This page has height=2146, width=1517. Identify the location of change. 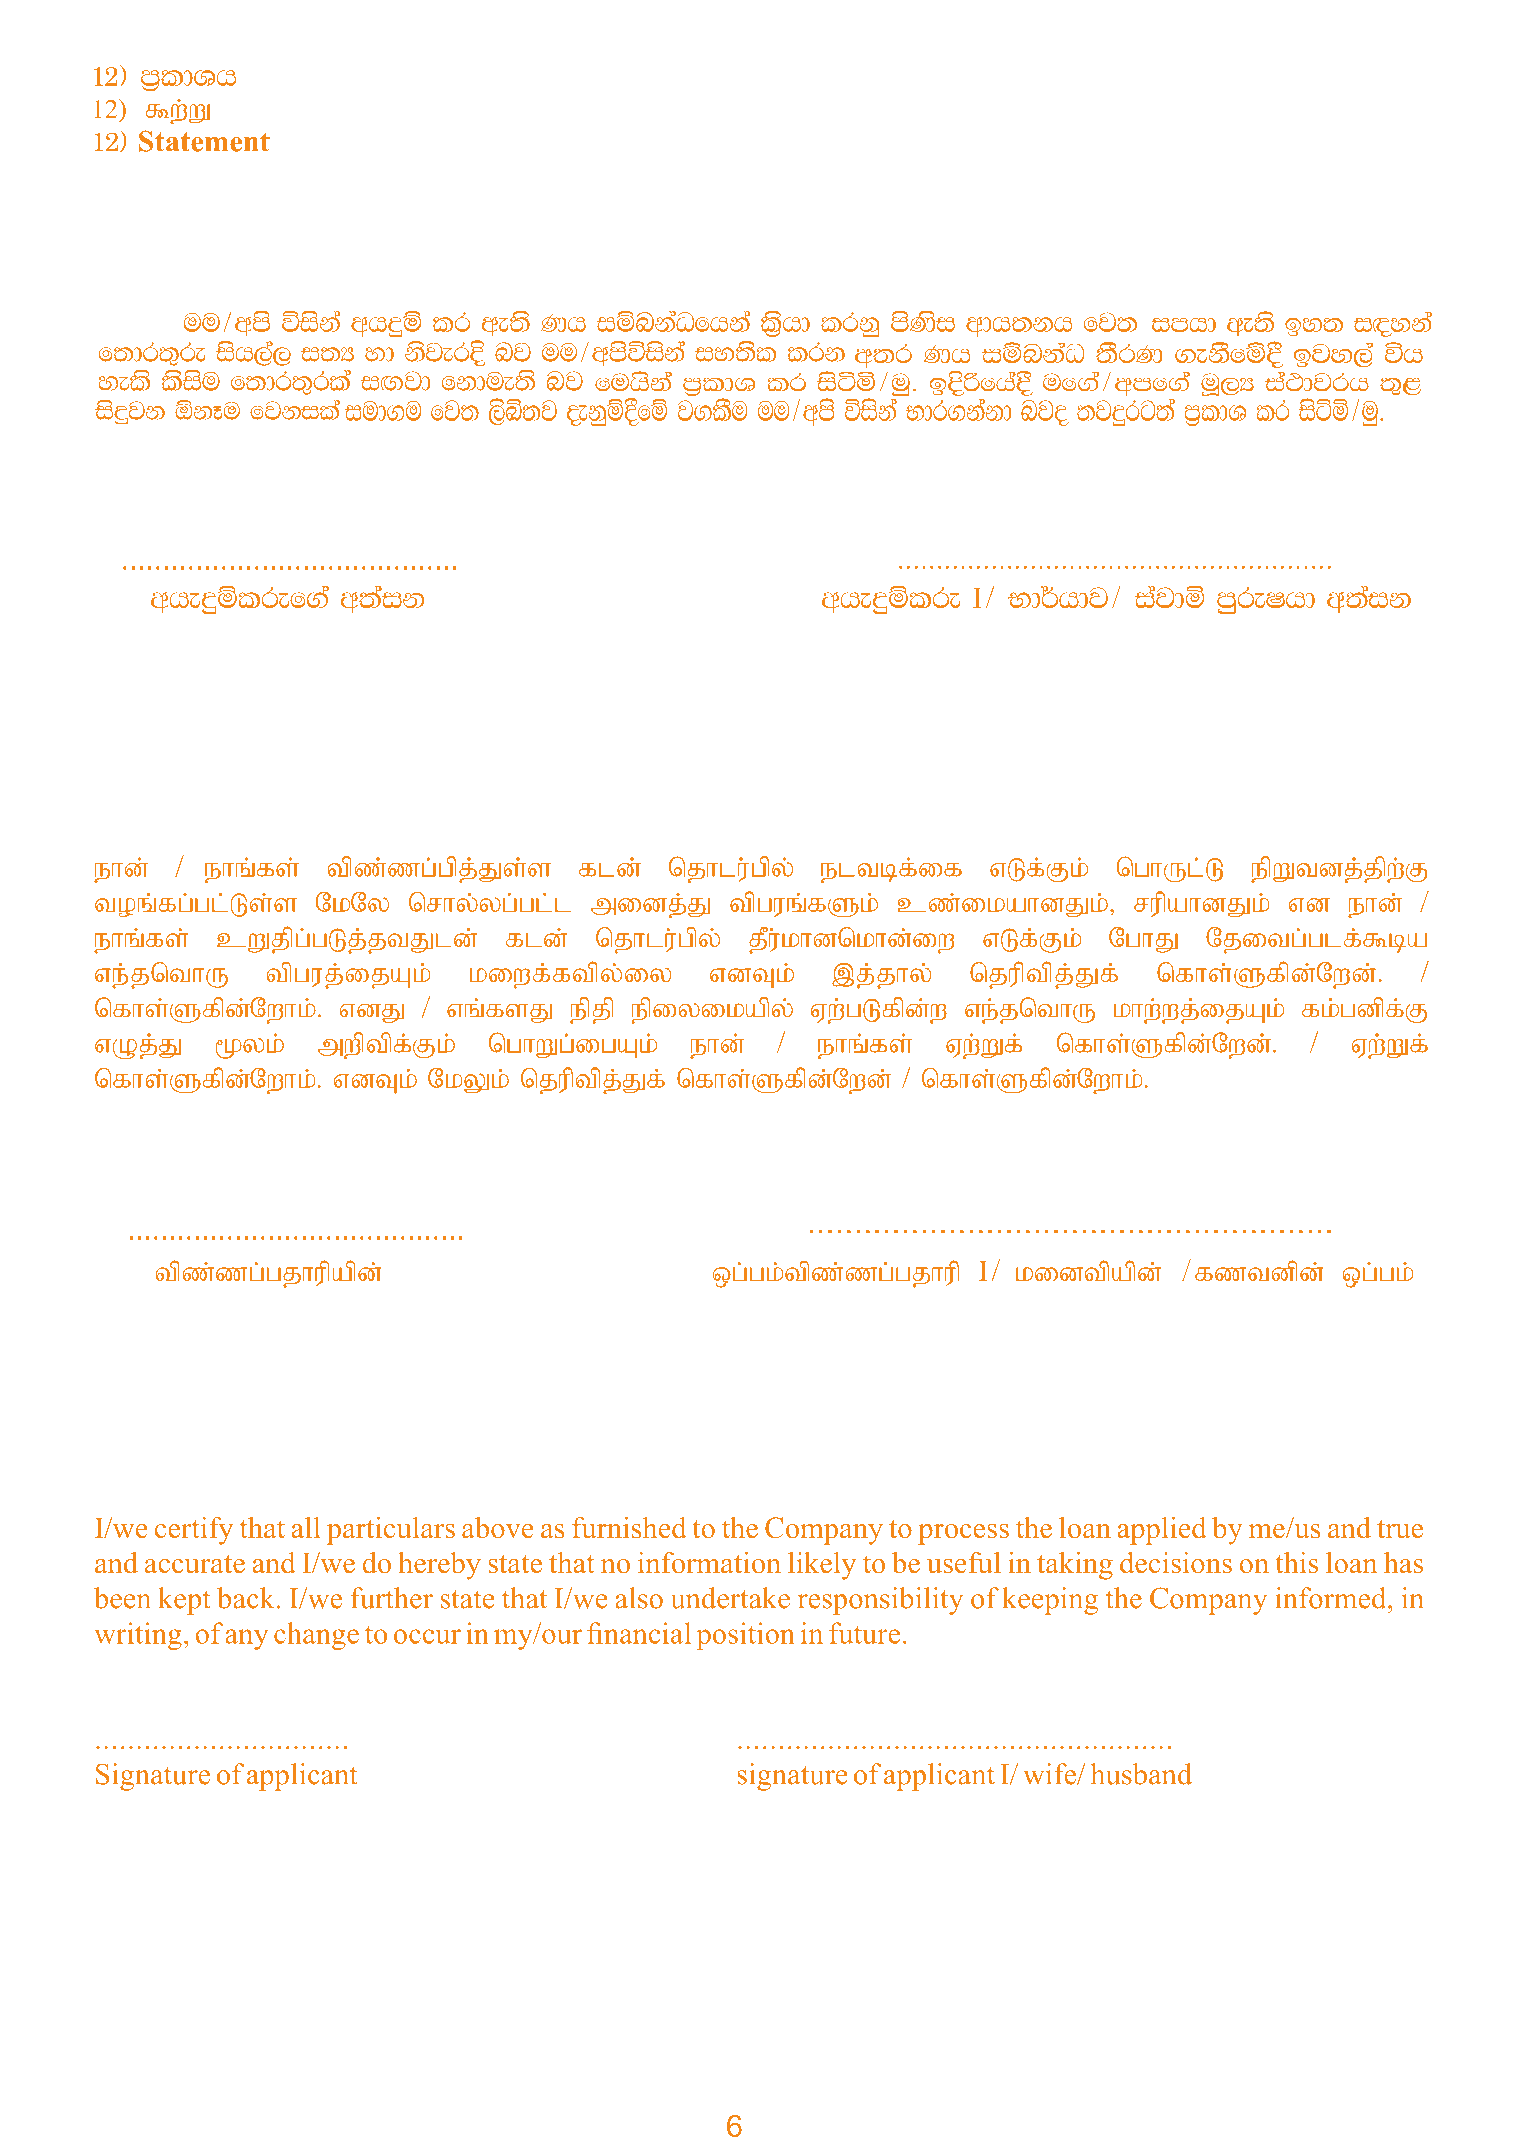
(316, 1636).
